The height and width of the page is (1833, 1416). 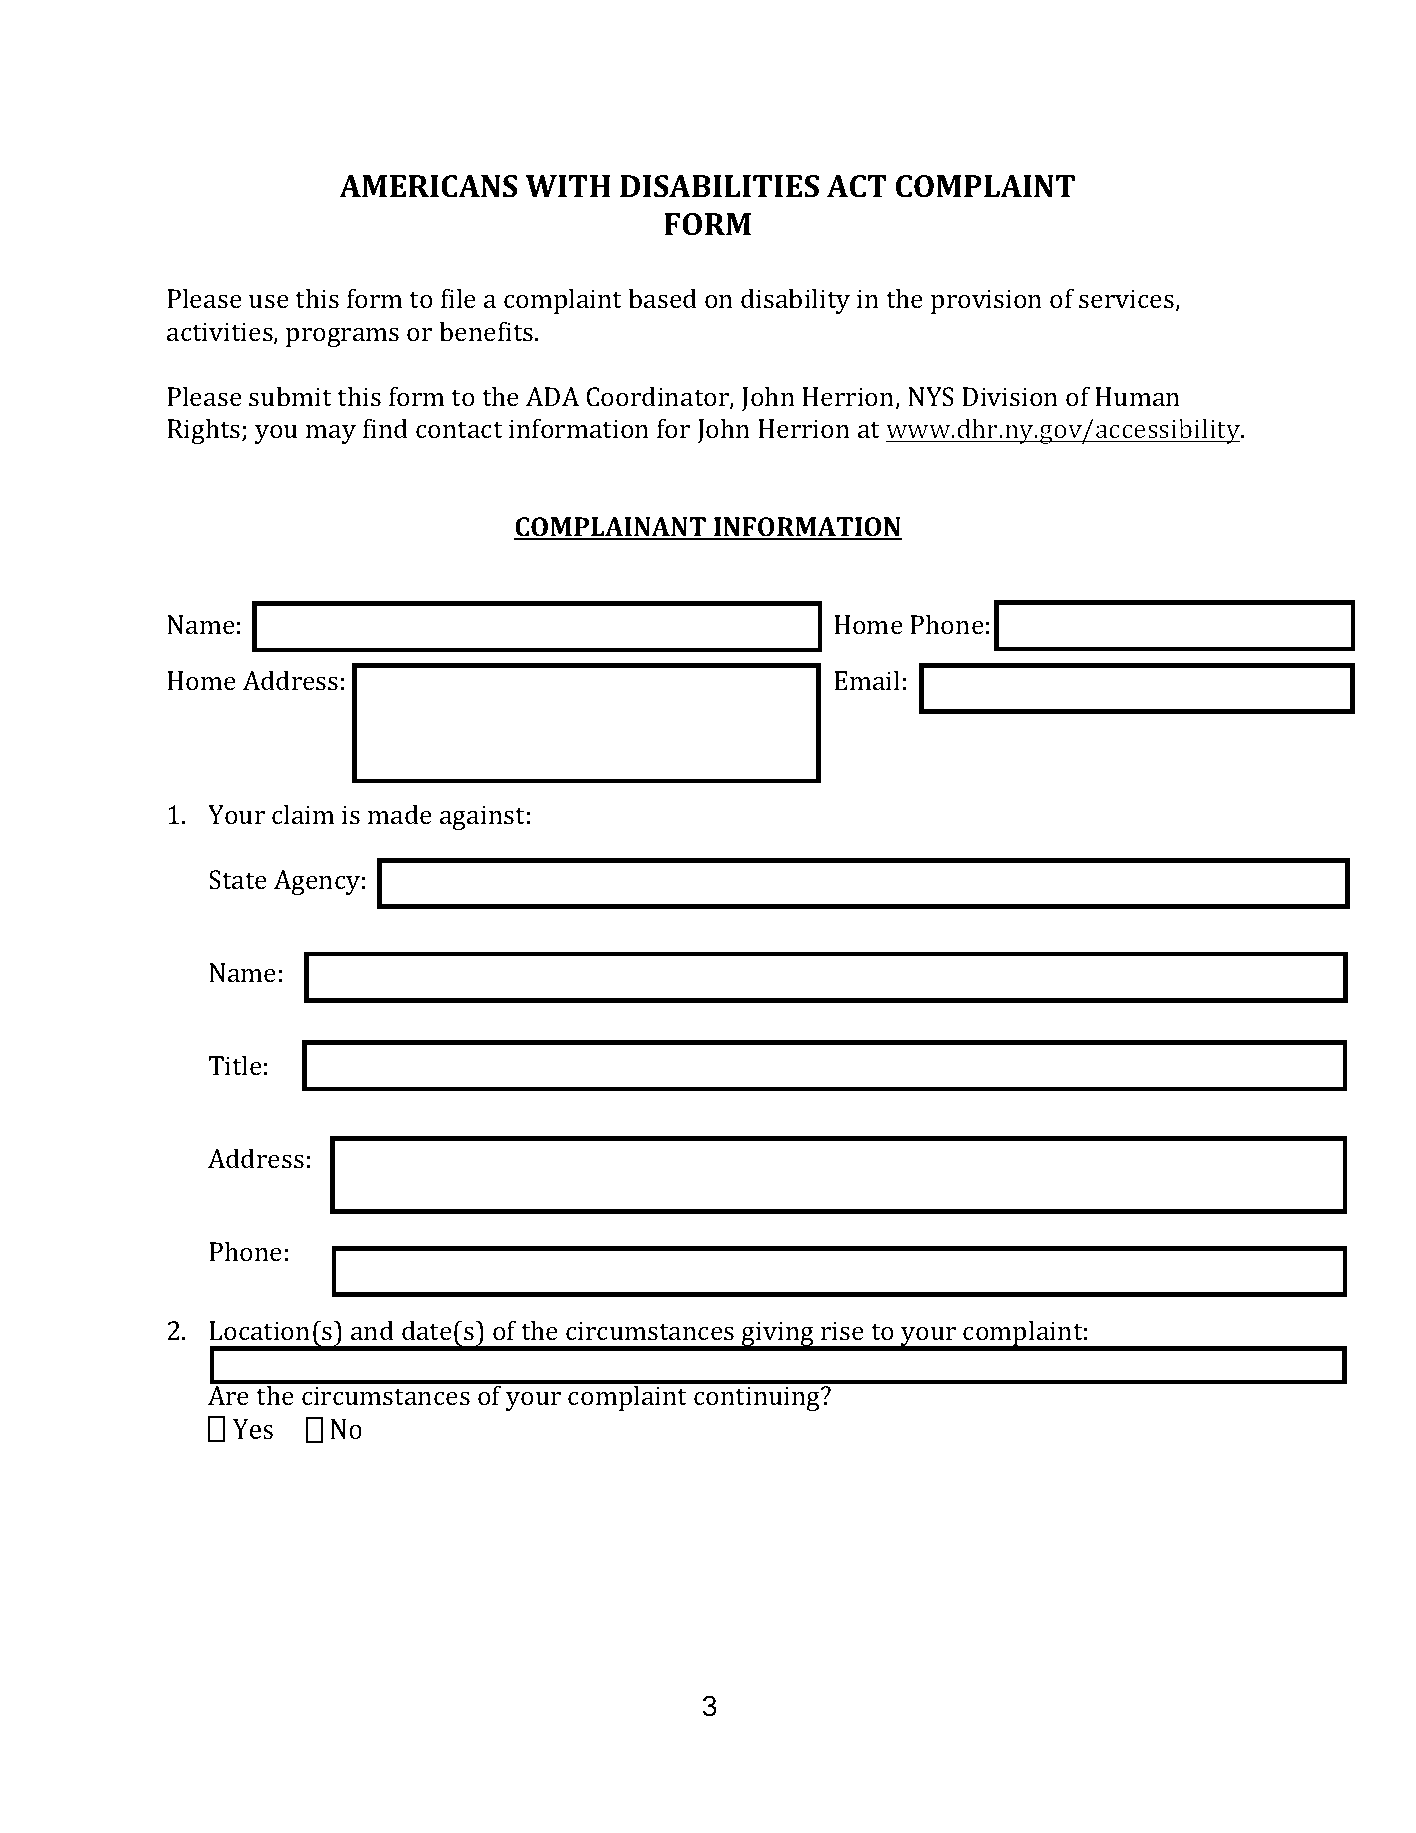 I want to click on COMPLAINANT, so click(x=611, y=528).
